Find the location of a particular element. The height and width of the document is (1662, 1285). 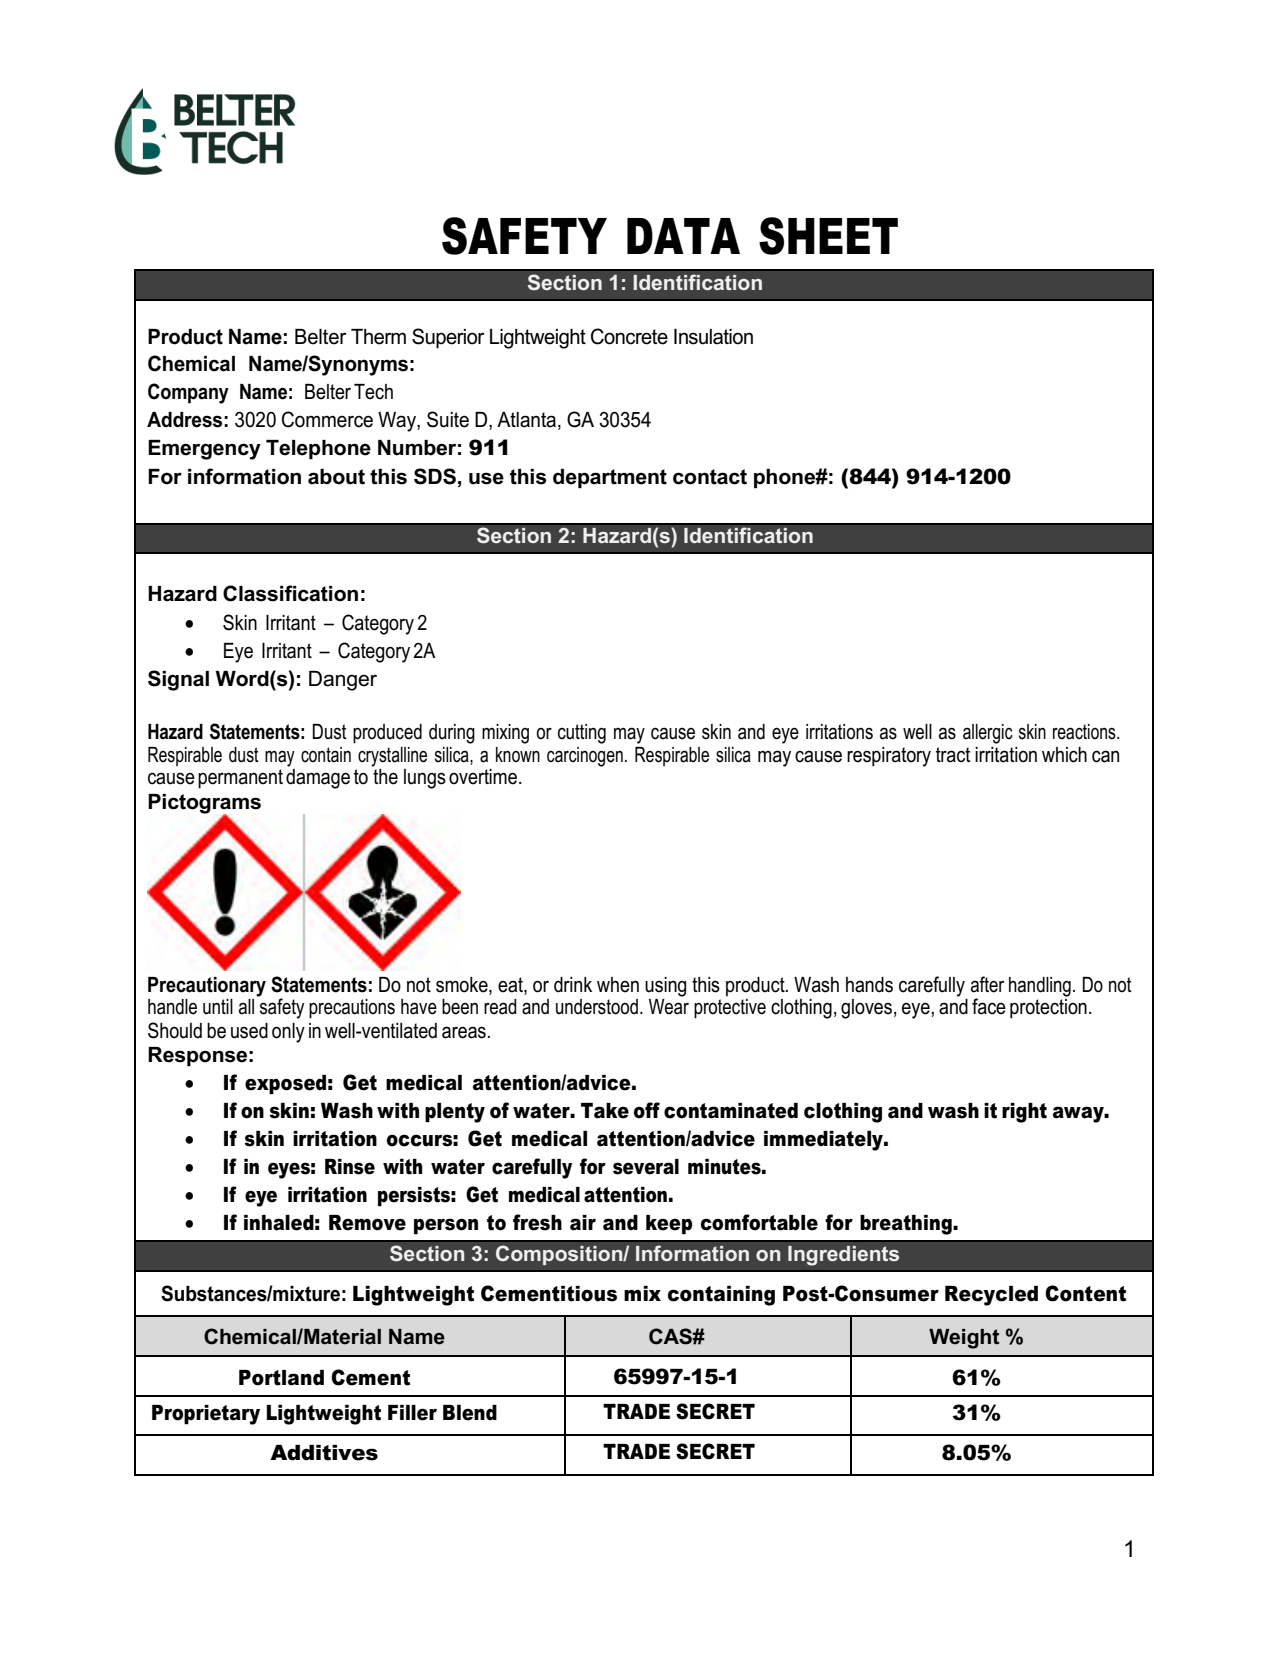

damage is located at coordinates (318, 779).
